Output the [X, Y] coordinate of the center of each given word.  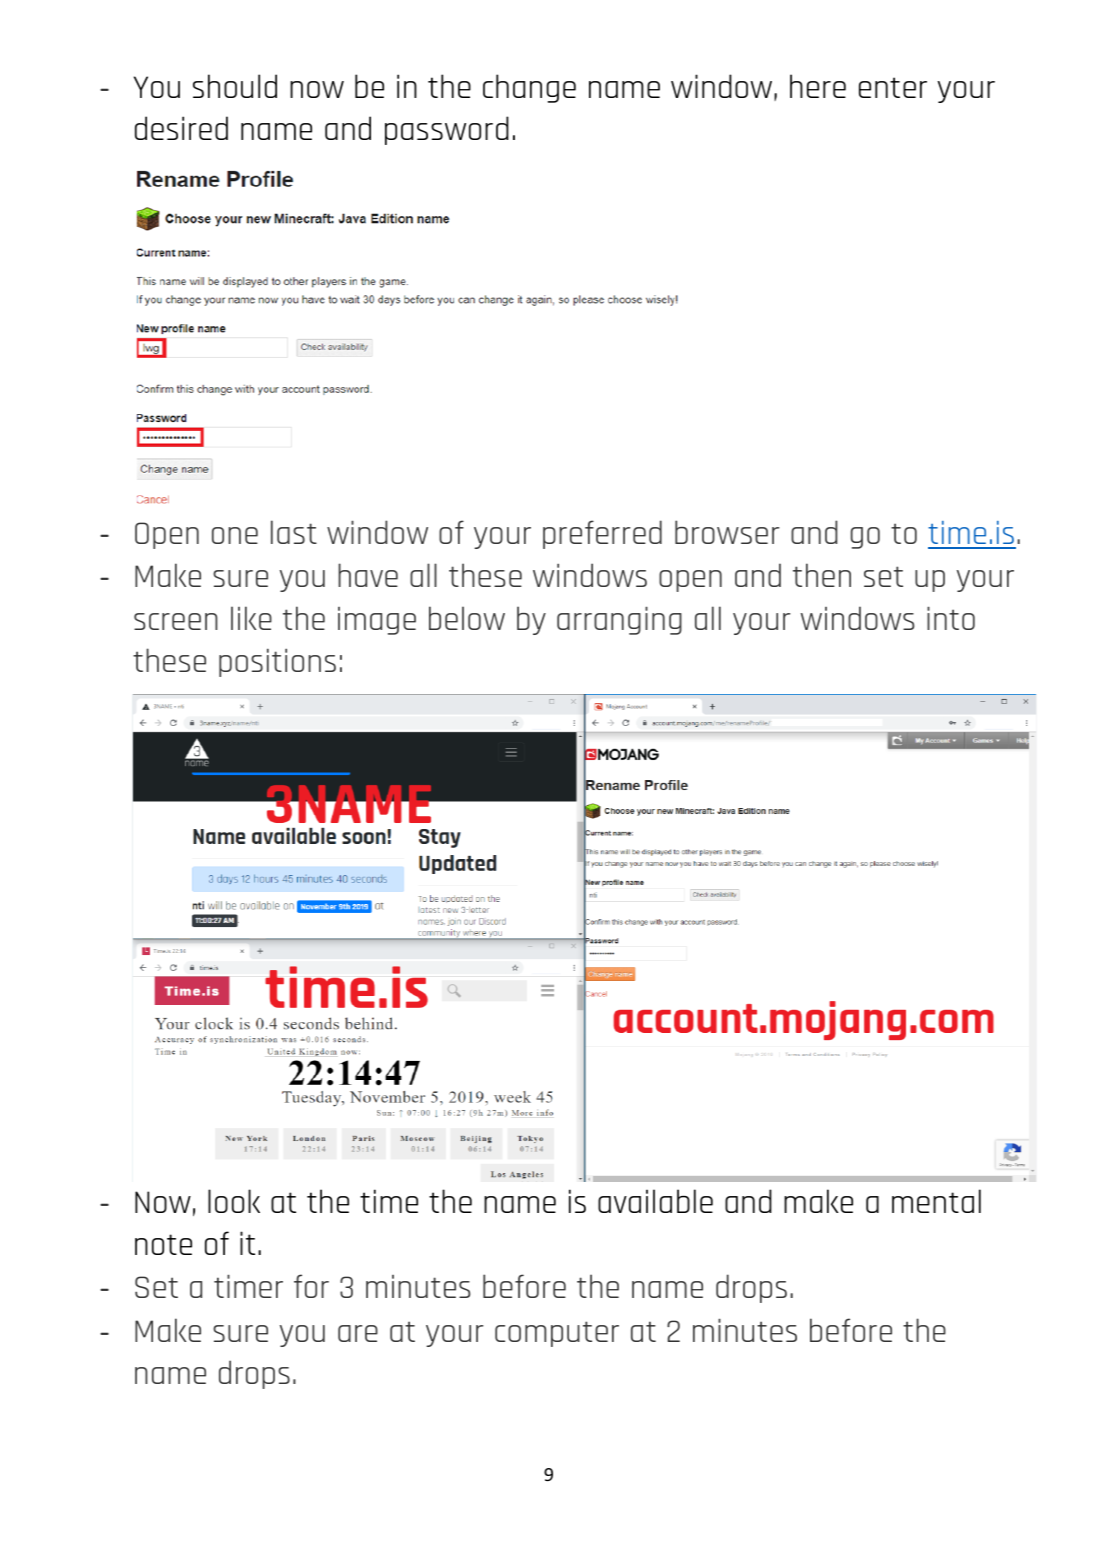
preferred [602, 534]
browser [727, 532]
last [294, 532]
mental [936, 1201]
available [655, 1201]
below [467, 618]
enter [893, 87]
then [822, 575]
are [358, 1333]
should [235, 86]
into [951, 618]
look [234, 1201]
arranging [619, 620]
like [251, 618]
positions [277, 662]
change [529, 88]
